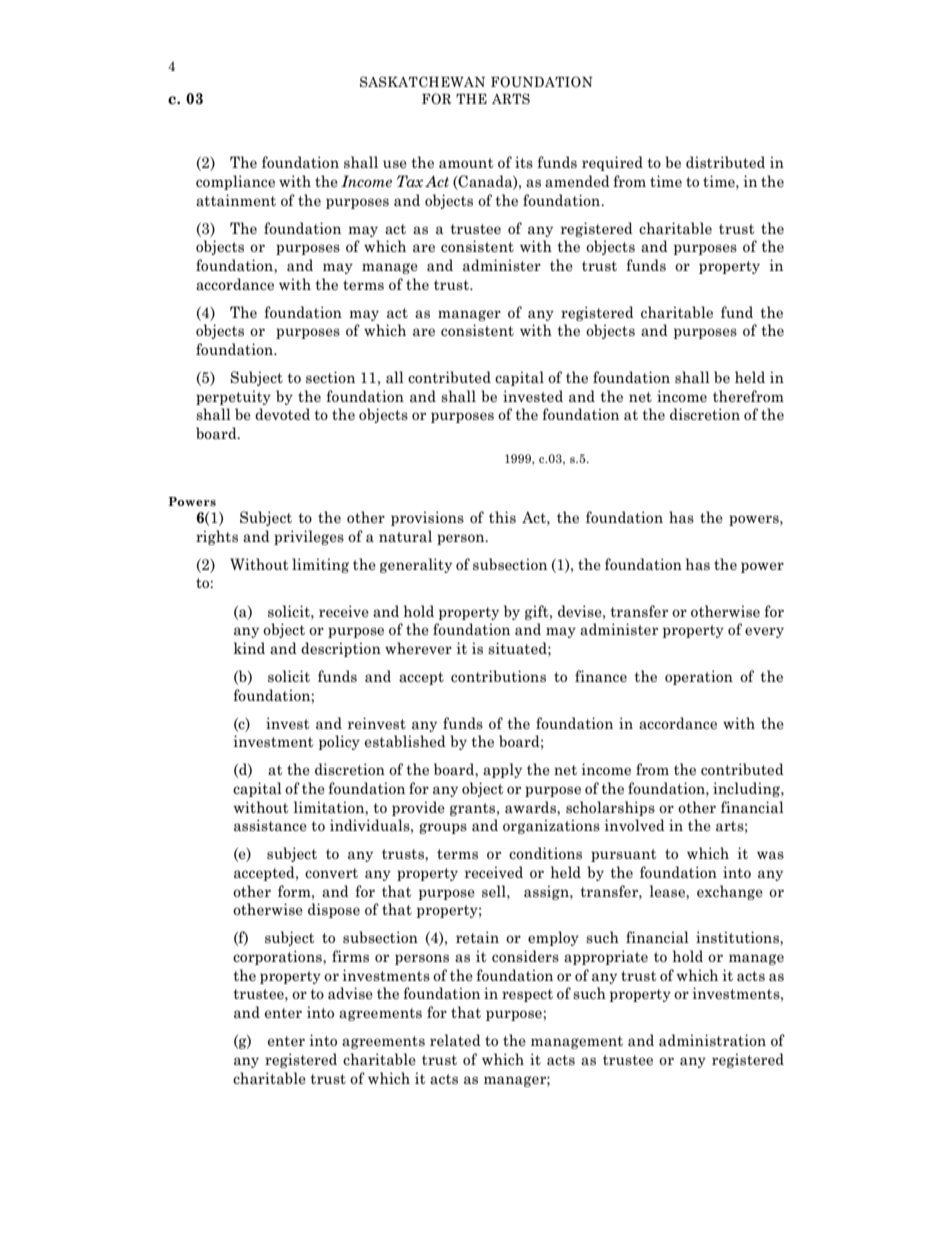 Image resolution: width=952 pixels, height=1233 pixels. Describe the element at coordinates (278, 957) in the document. I see `corporations` at that location.
